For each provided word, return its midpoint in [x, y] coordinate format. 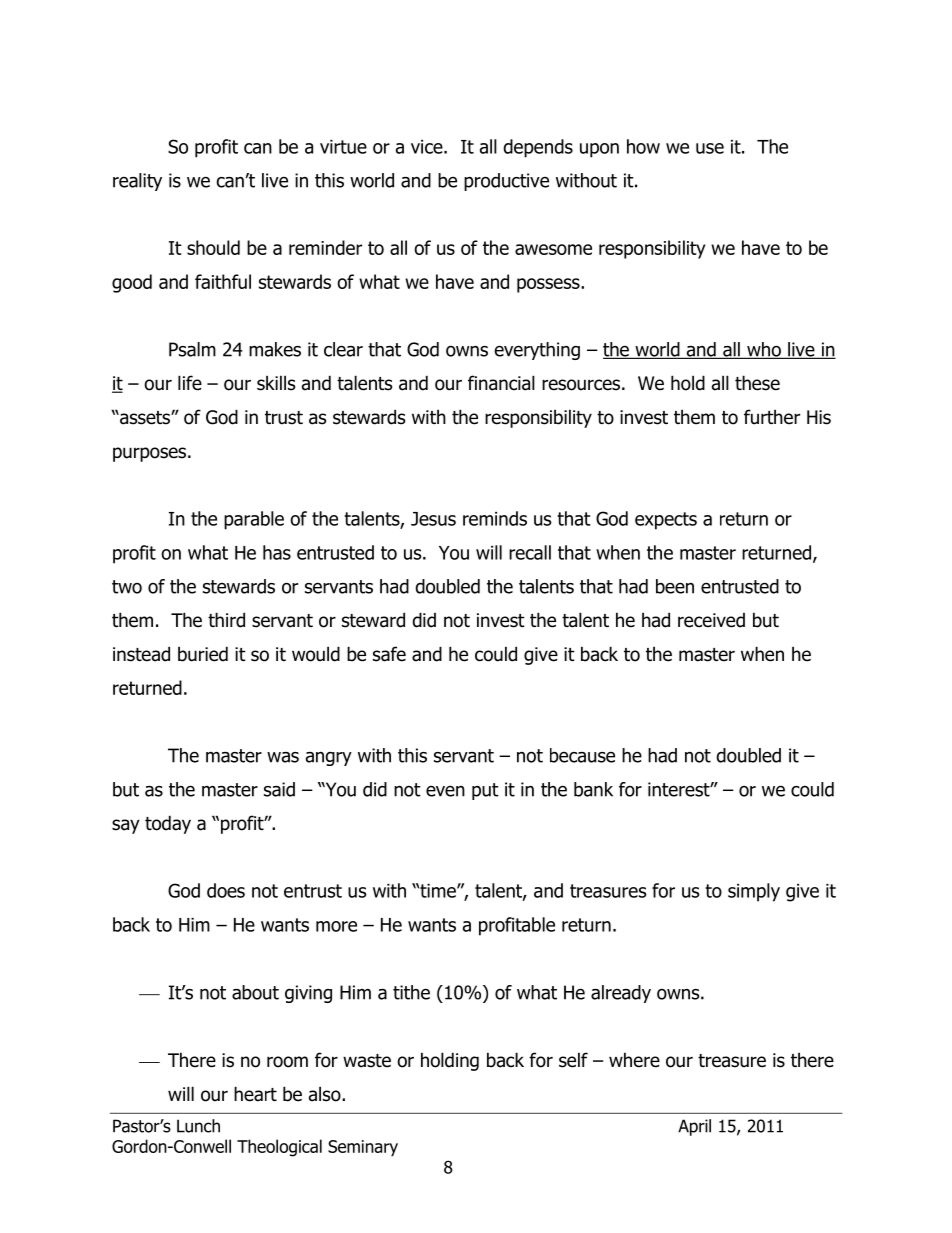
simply [754, 892]
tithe [411, 992]
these [757, 383]
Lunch [198, 1126]
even [445, 791]
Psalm [192, 349]
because [582, 755]
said [279, 789]
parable [254, 520]
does [226, 890]
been [675, 586]
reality [137, 182]
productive [506, 182]
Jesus [433, 519]
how [643, 146]
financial [501, 383]
